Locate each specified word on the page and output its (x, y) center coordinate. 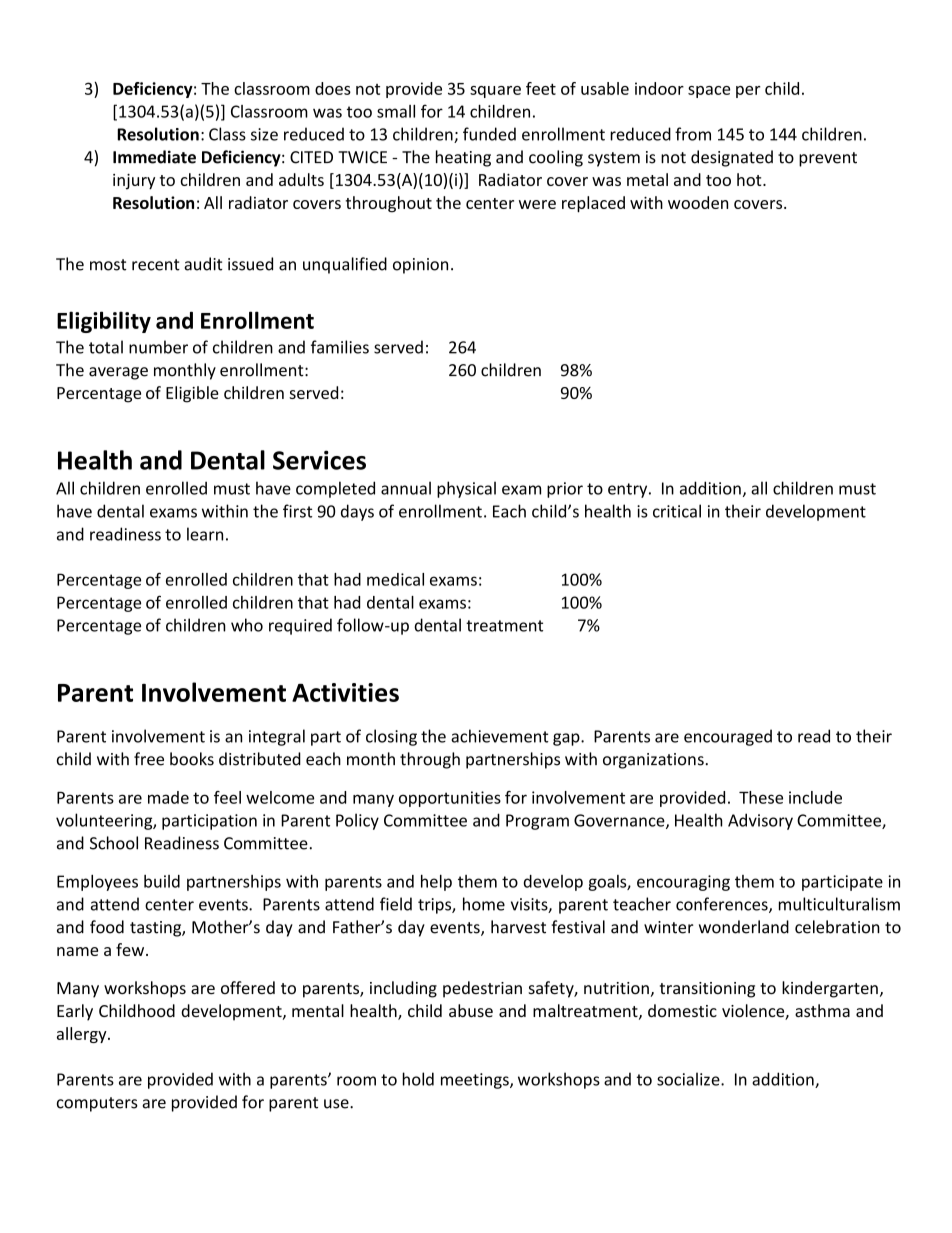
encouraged (728, 737)
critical (677, 511)
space (709, 92)
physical (466, 489)
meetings (476, 1081)
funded (489, 134)
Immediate (154, 157)
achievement (500, 736)
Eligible (192, 394)
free (149, 759)
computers (97, 1104)
